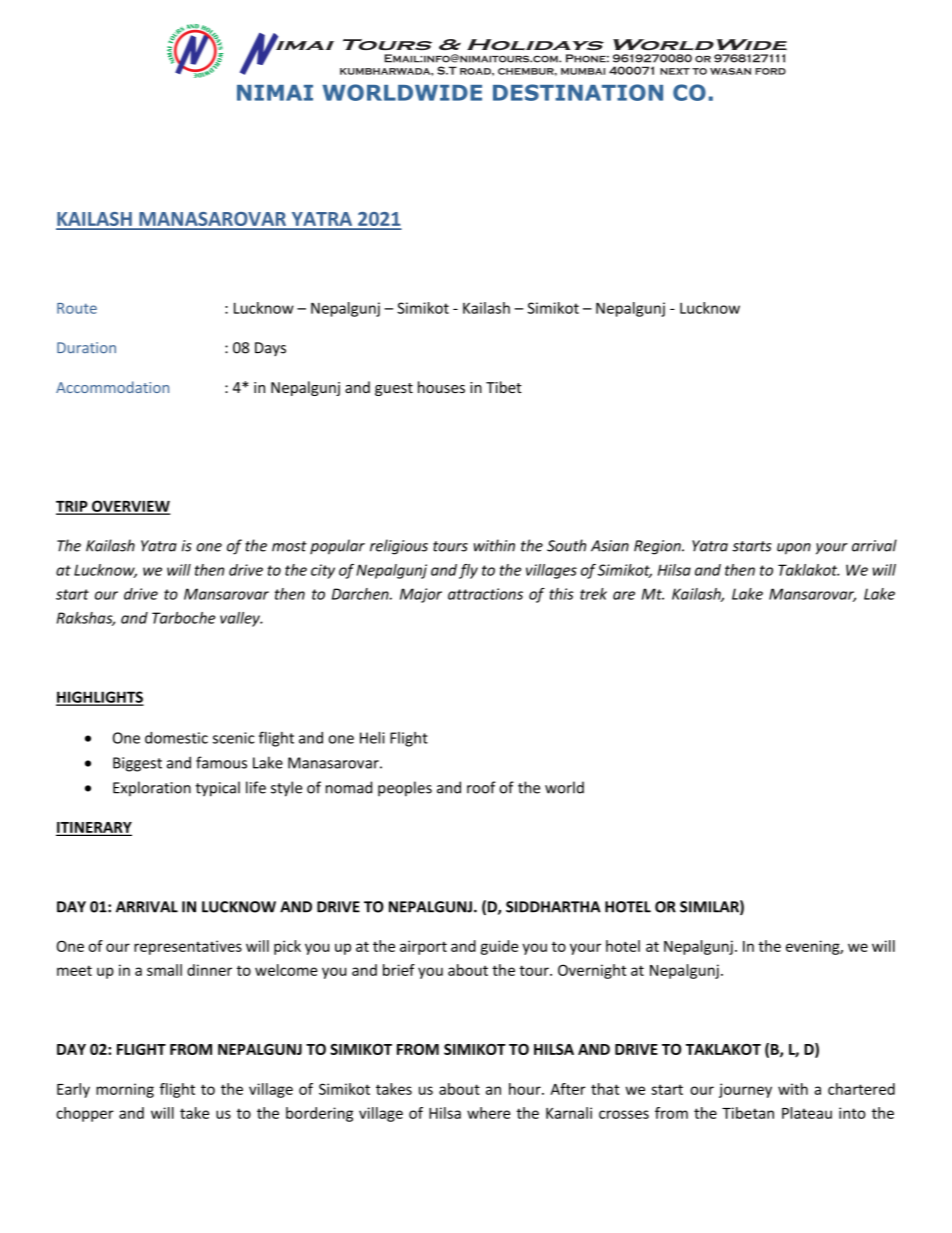 The width and height of the image is (952, 1233). Describe the element at coordinates (624, 595) in the image. I see `are` at that location.
